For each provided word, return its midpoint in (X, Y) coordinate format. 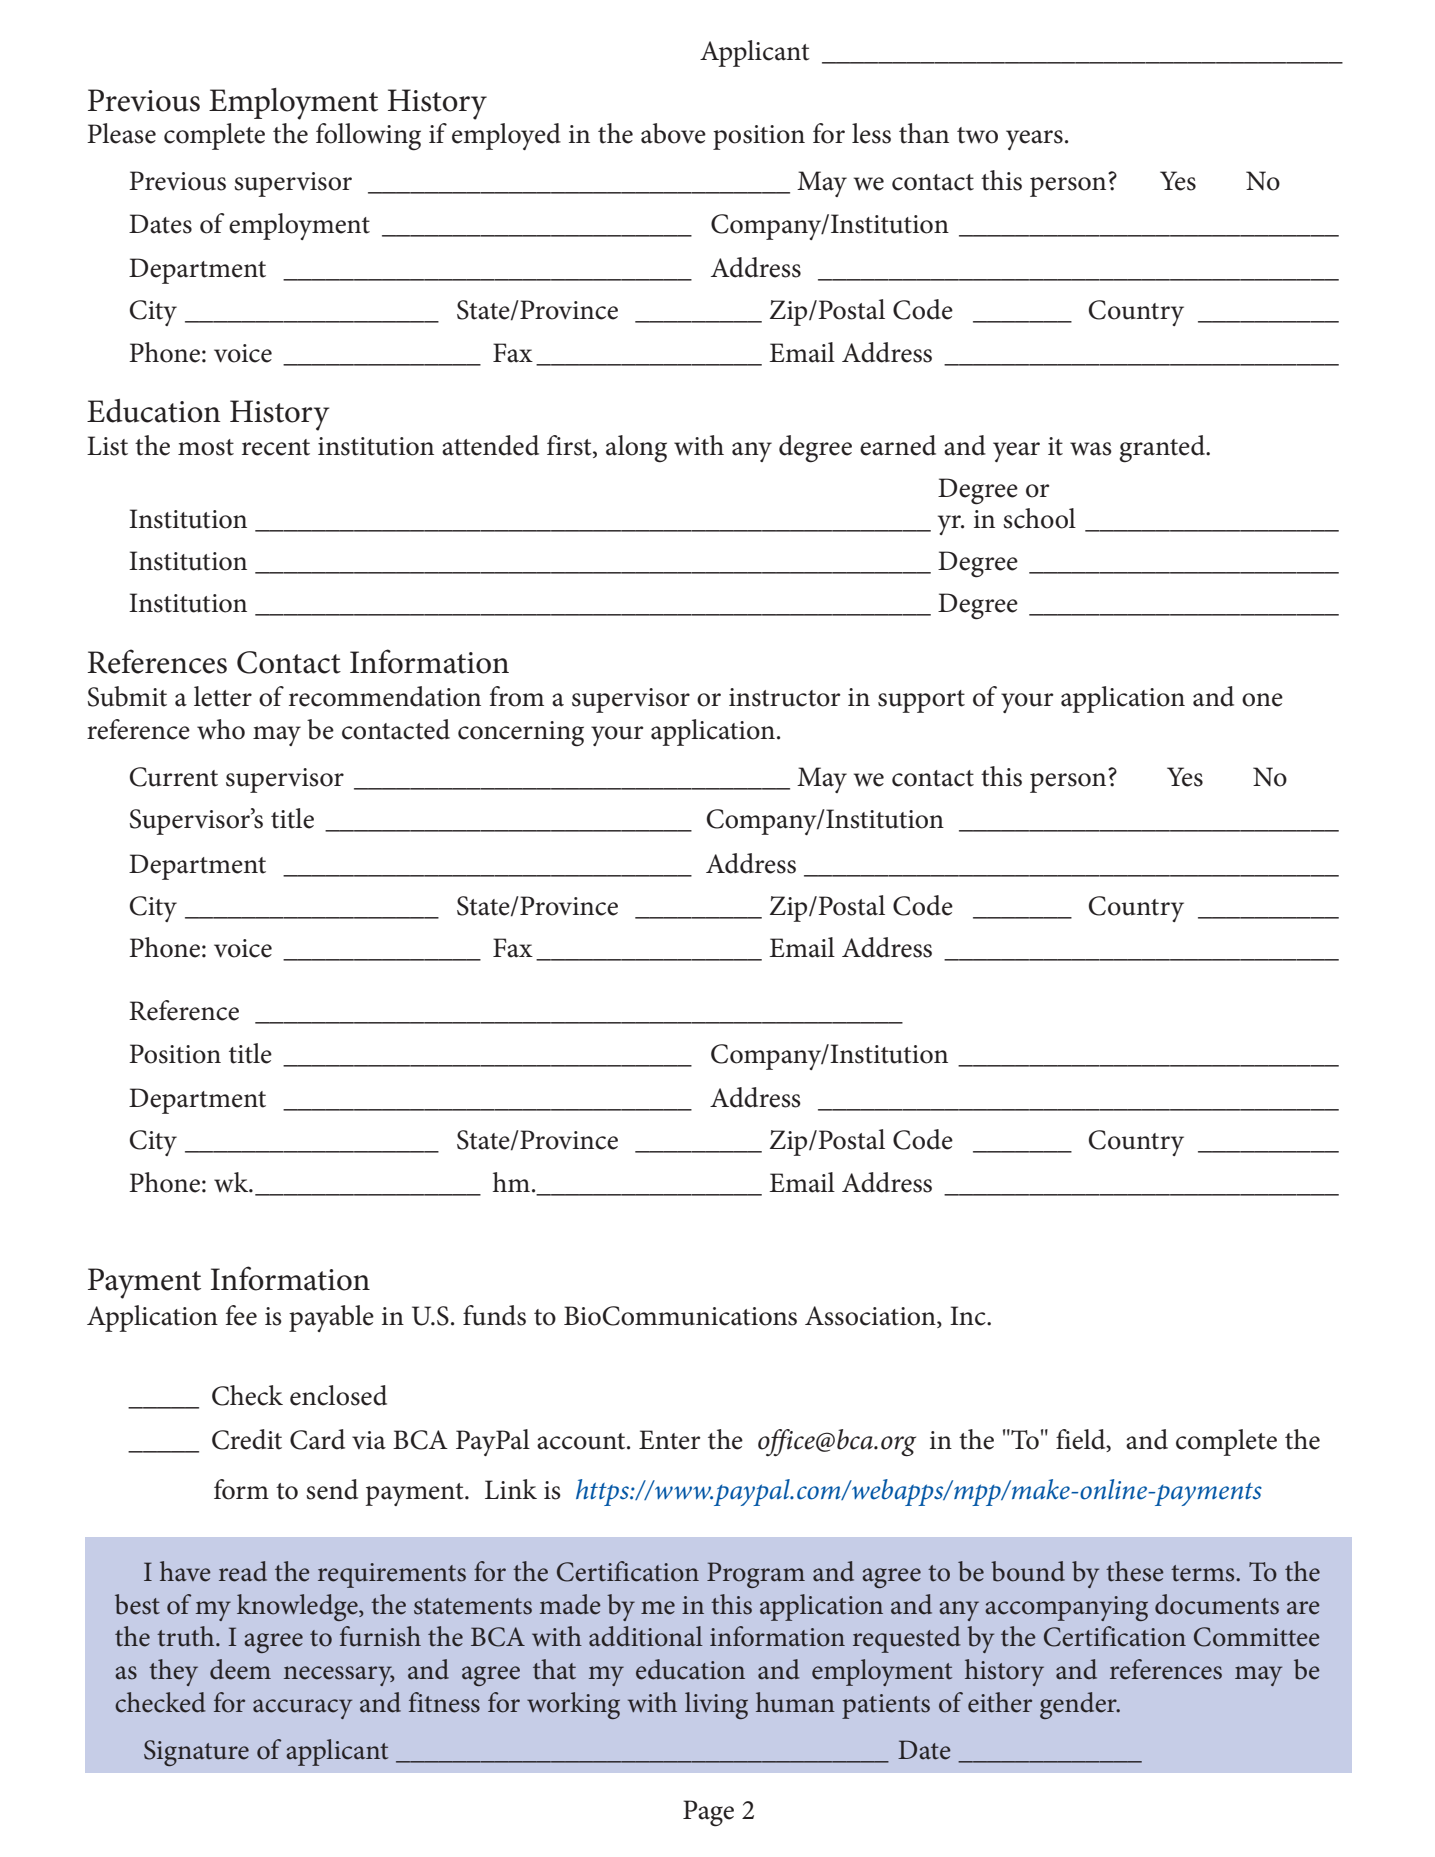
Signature (196, 1753)
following (368, 137)
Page (708, 1813)
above (673, 133)
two (977, 135)
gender (1079, 1705)
